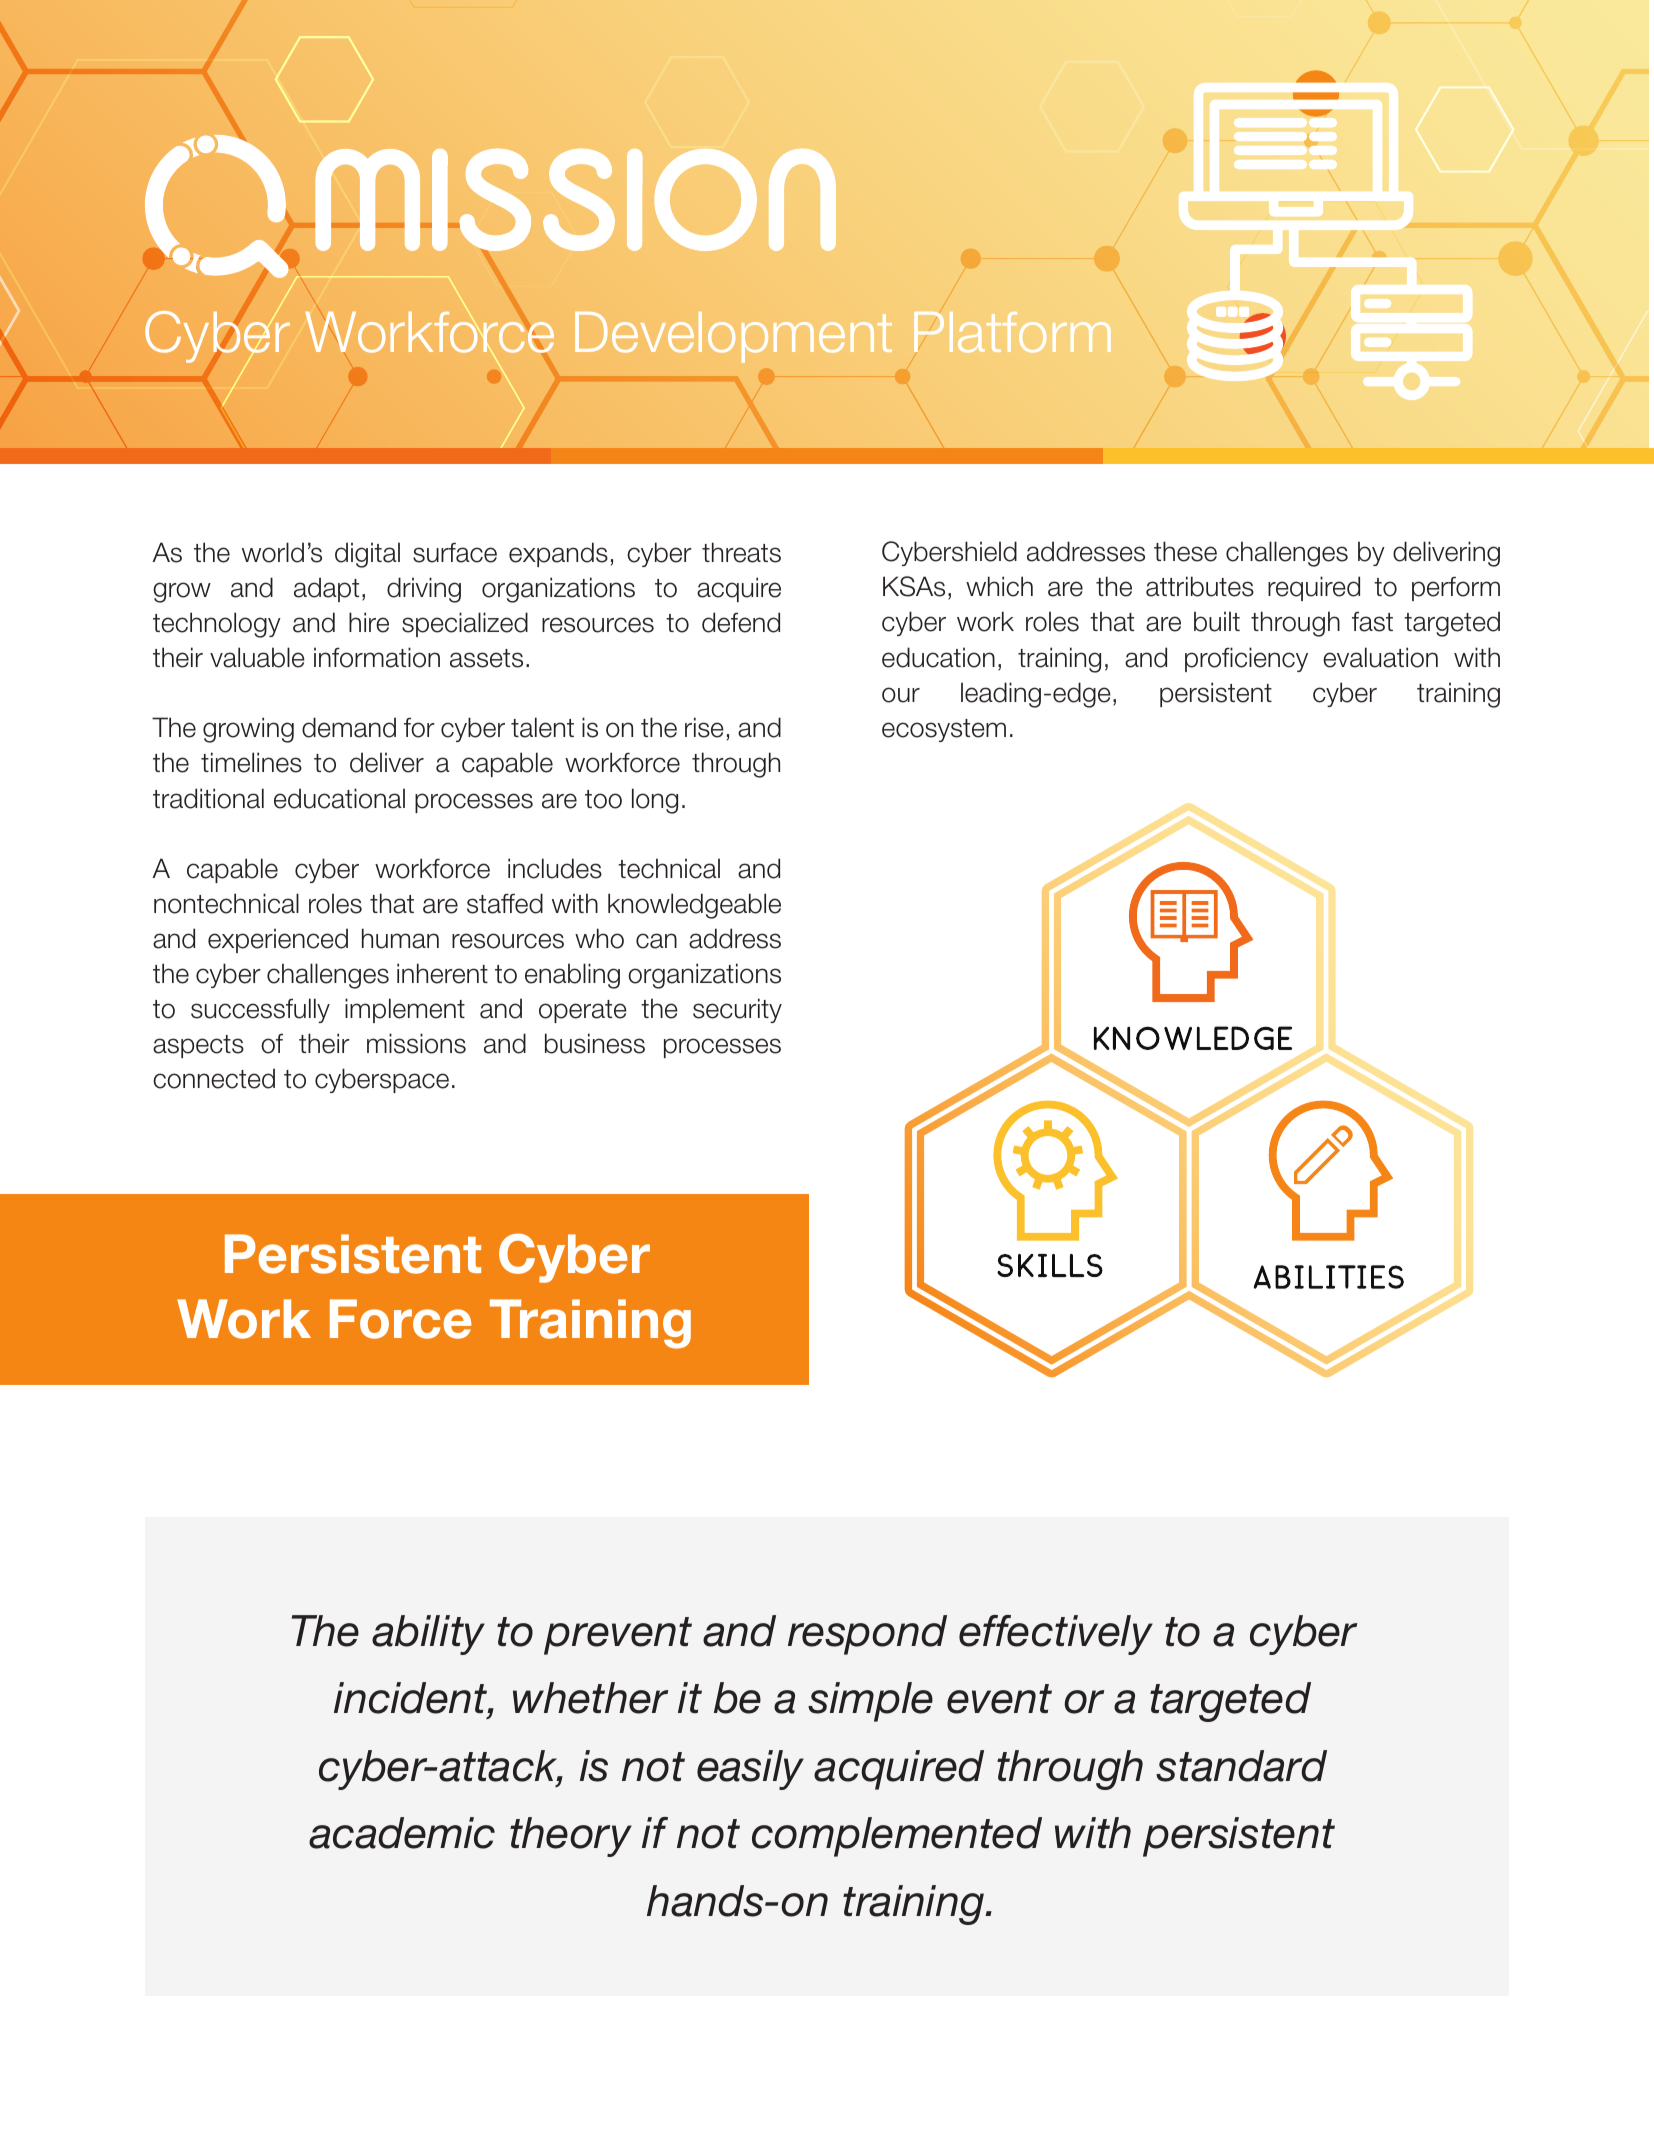  I want to click on academic, so click(402, 1833).
